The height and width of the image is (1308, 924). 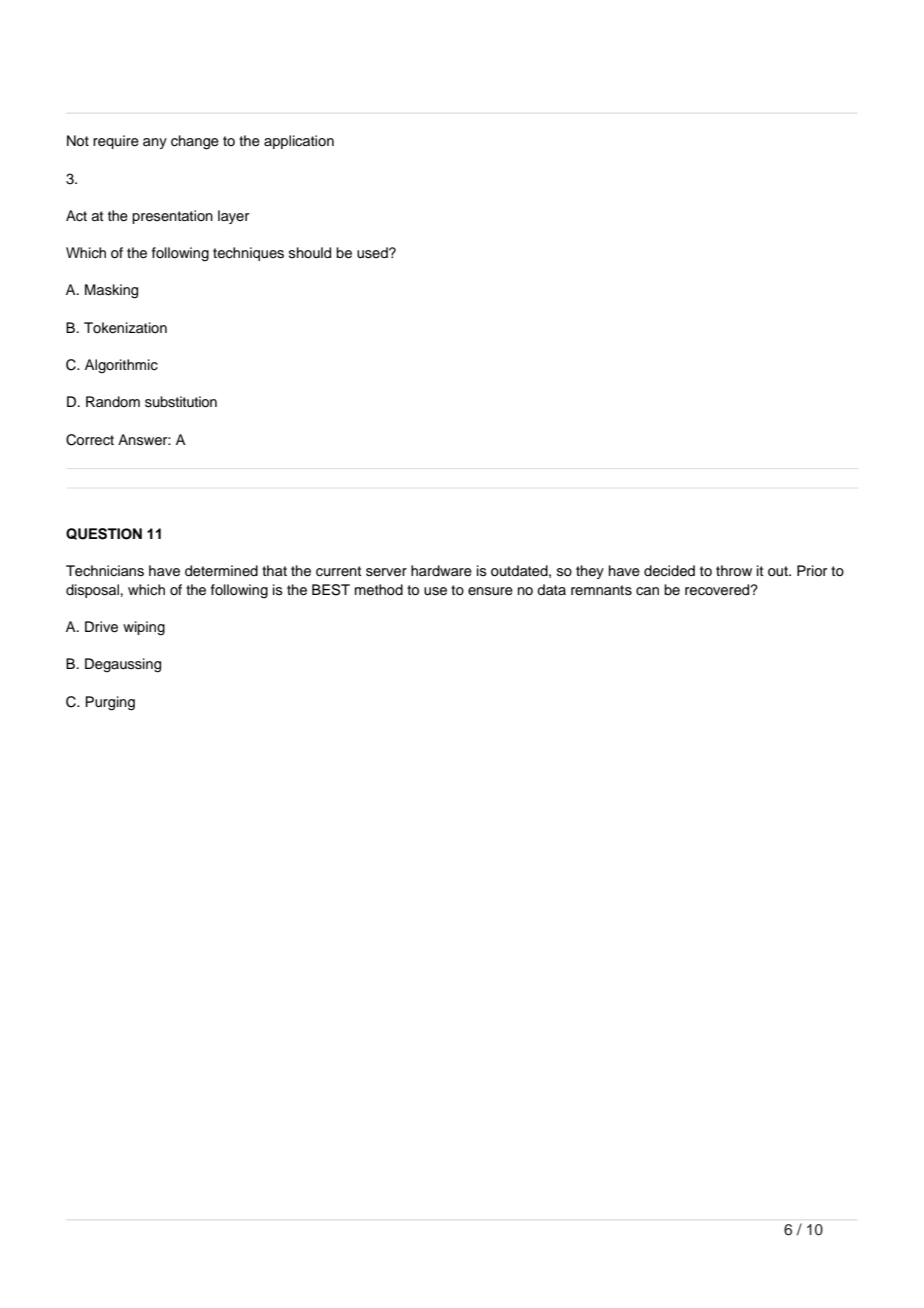 What do you see at coordinates (113, 401) in the image?
I see `Random` at bounding box center [113, 401].
